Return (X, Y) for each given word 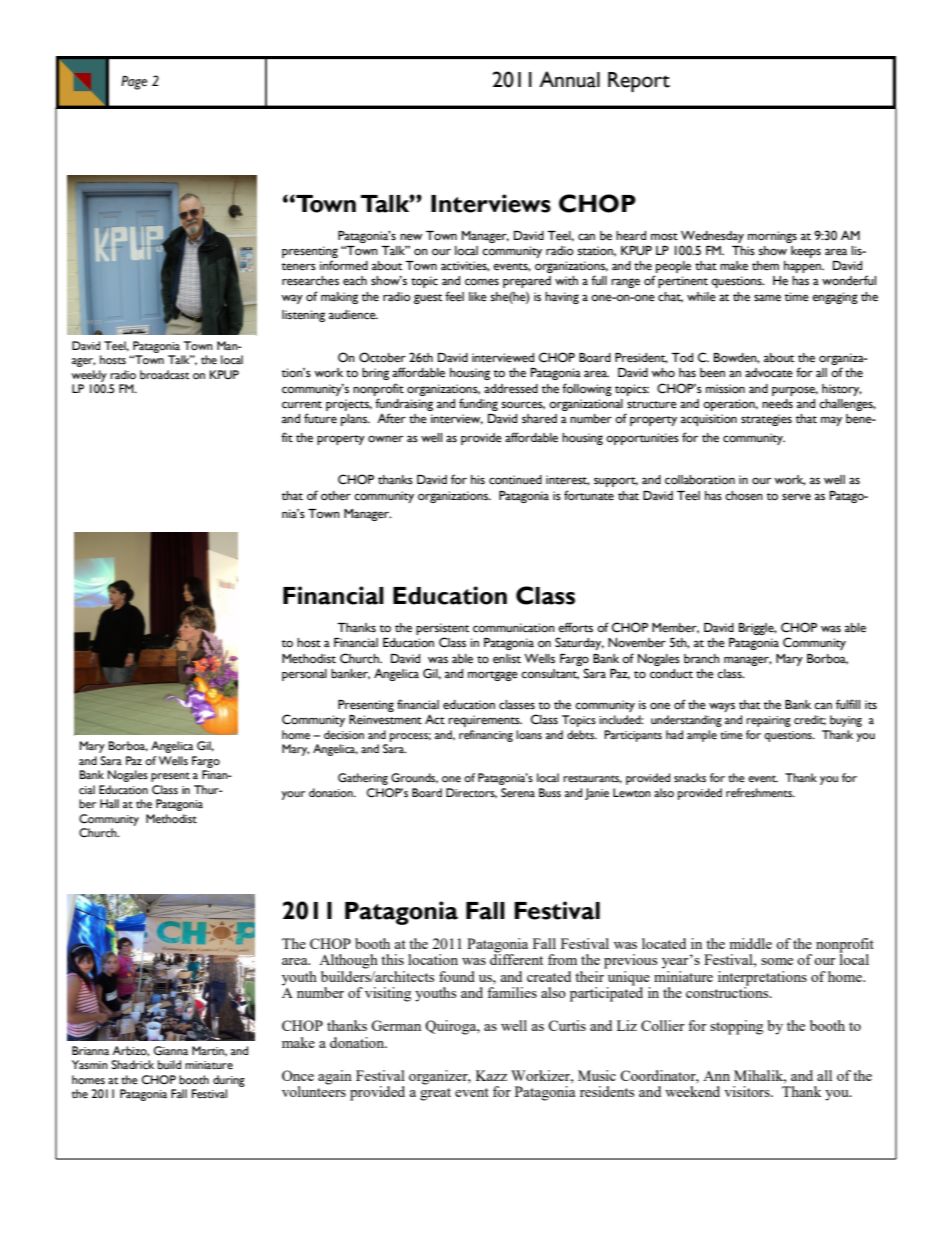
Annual (569, 79)
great (435, 1094)
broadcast (165, 375)
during (229, 1081)
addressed (511, 389)
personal (304, 675)
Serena (518, 793)
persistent (442, 629)
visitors (748, 1091)
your (293, 795)
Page (134, 83)
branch (702, 659)
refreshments (760, 793)
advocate (769, 373)
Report (639, 82)
